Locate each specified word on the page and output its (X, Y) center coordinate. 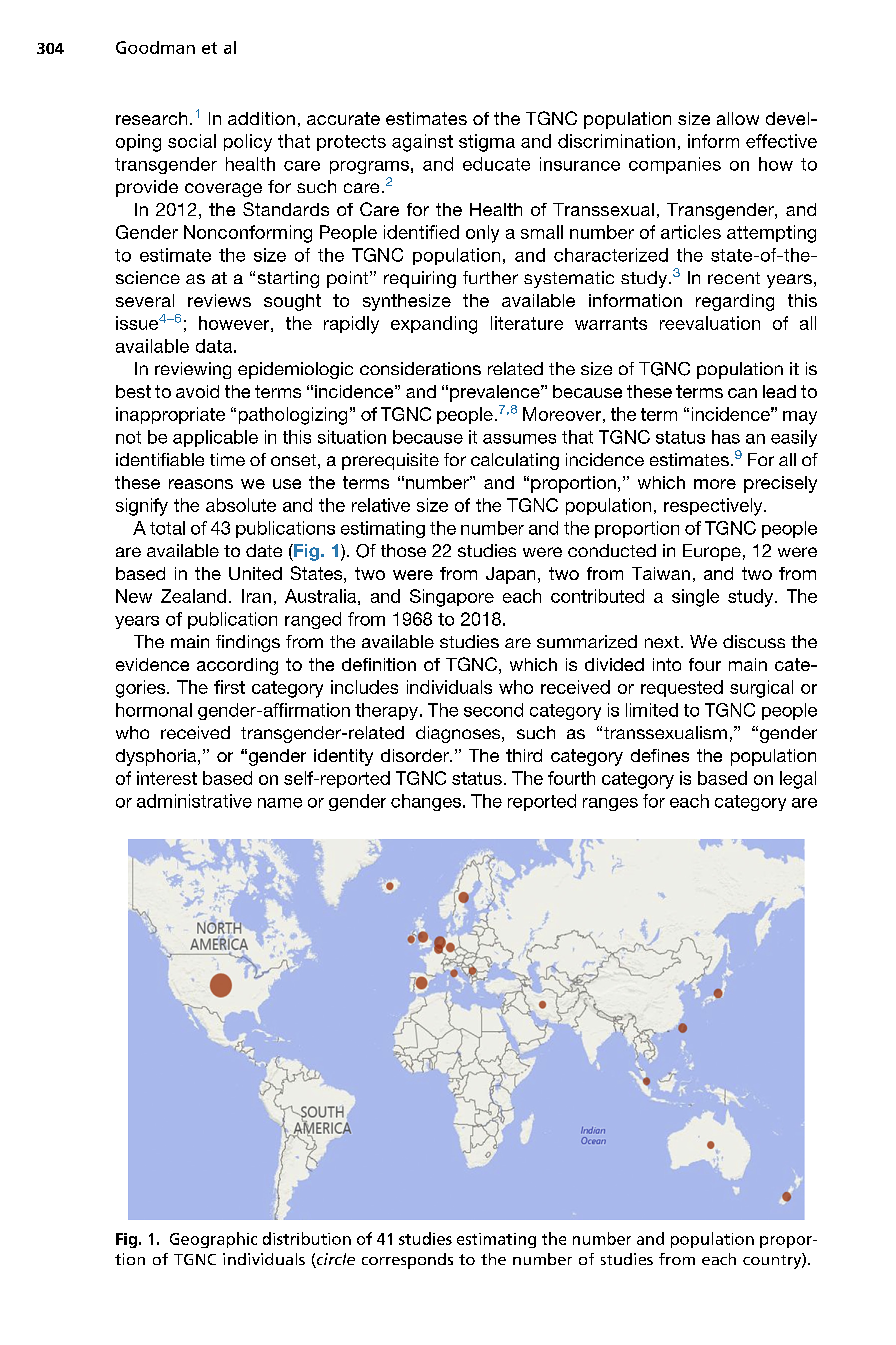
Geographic (213, 1240)
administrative (194, 801)
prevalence (496, 393)
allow (738, 118)
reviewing (193, 370)
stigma (487, 143)
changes (426, 802)
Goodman (155, 47)
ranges (610, 804)
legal (798, 780)
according (237, 666)
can (742, 393)
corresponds (407, 1261)
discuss (754, 641)
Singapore (452, 598)
